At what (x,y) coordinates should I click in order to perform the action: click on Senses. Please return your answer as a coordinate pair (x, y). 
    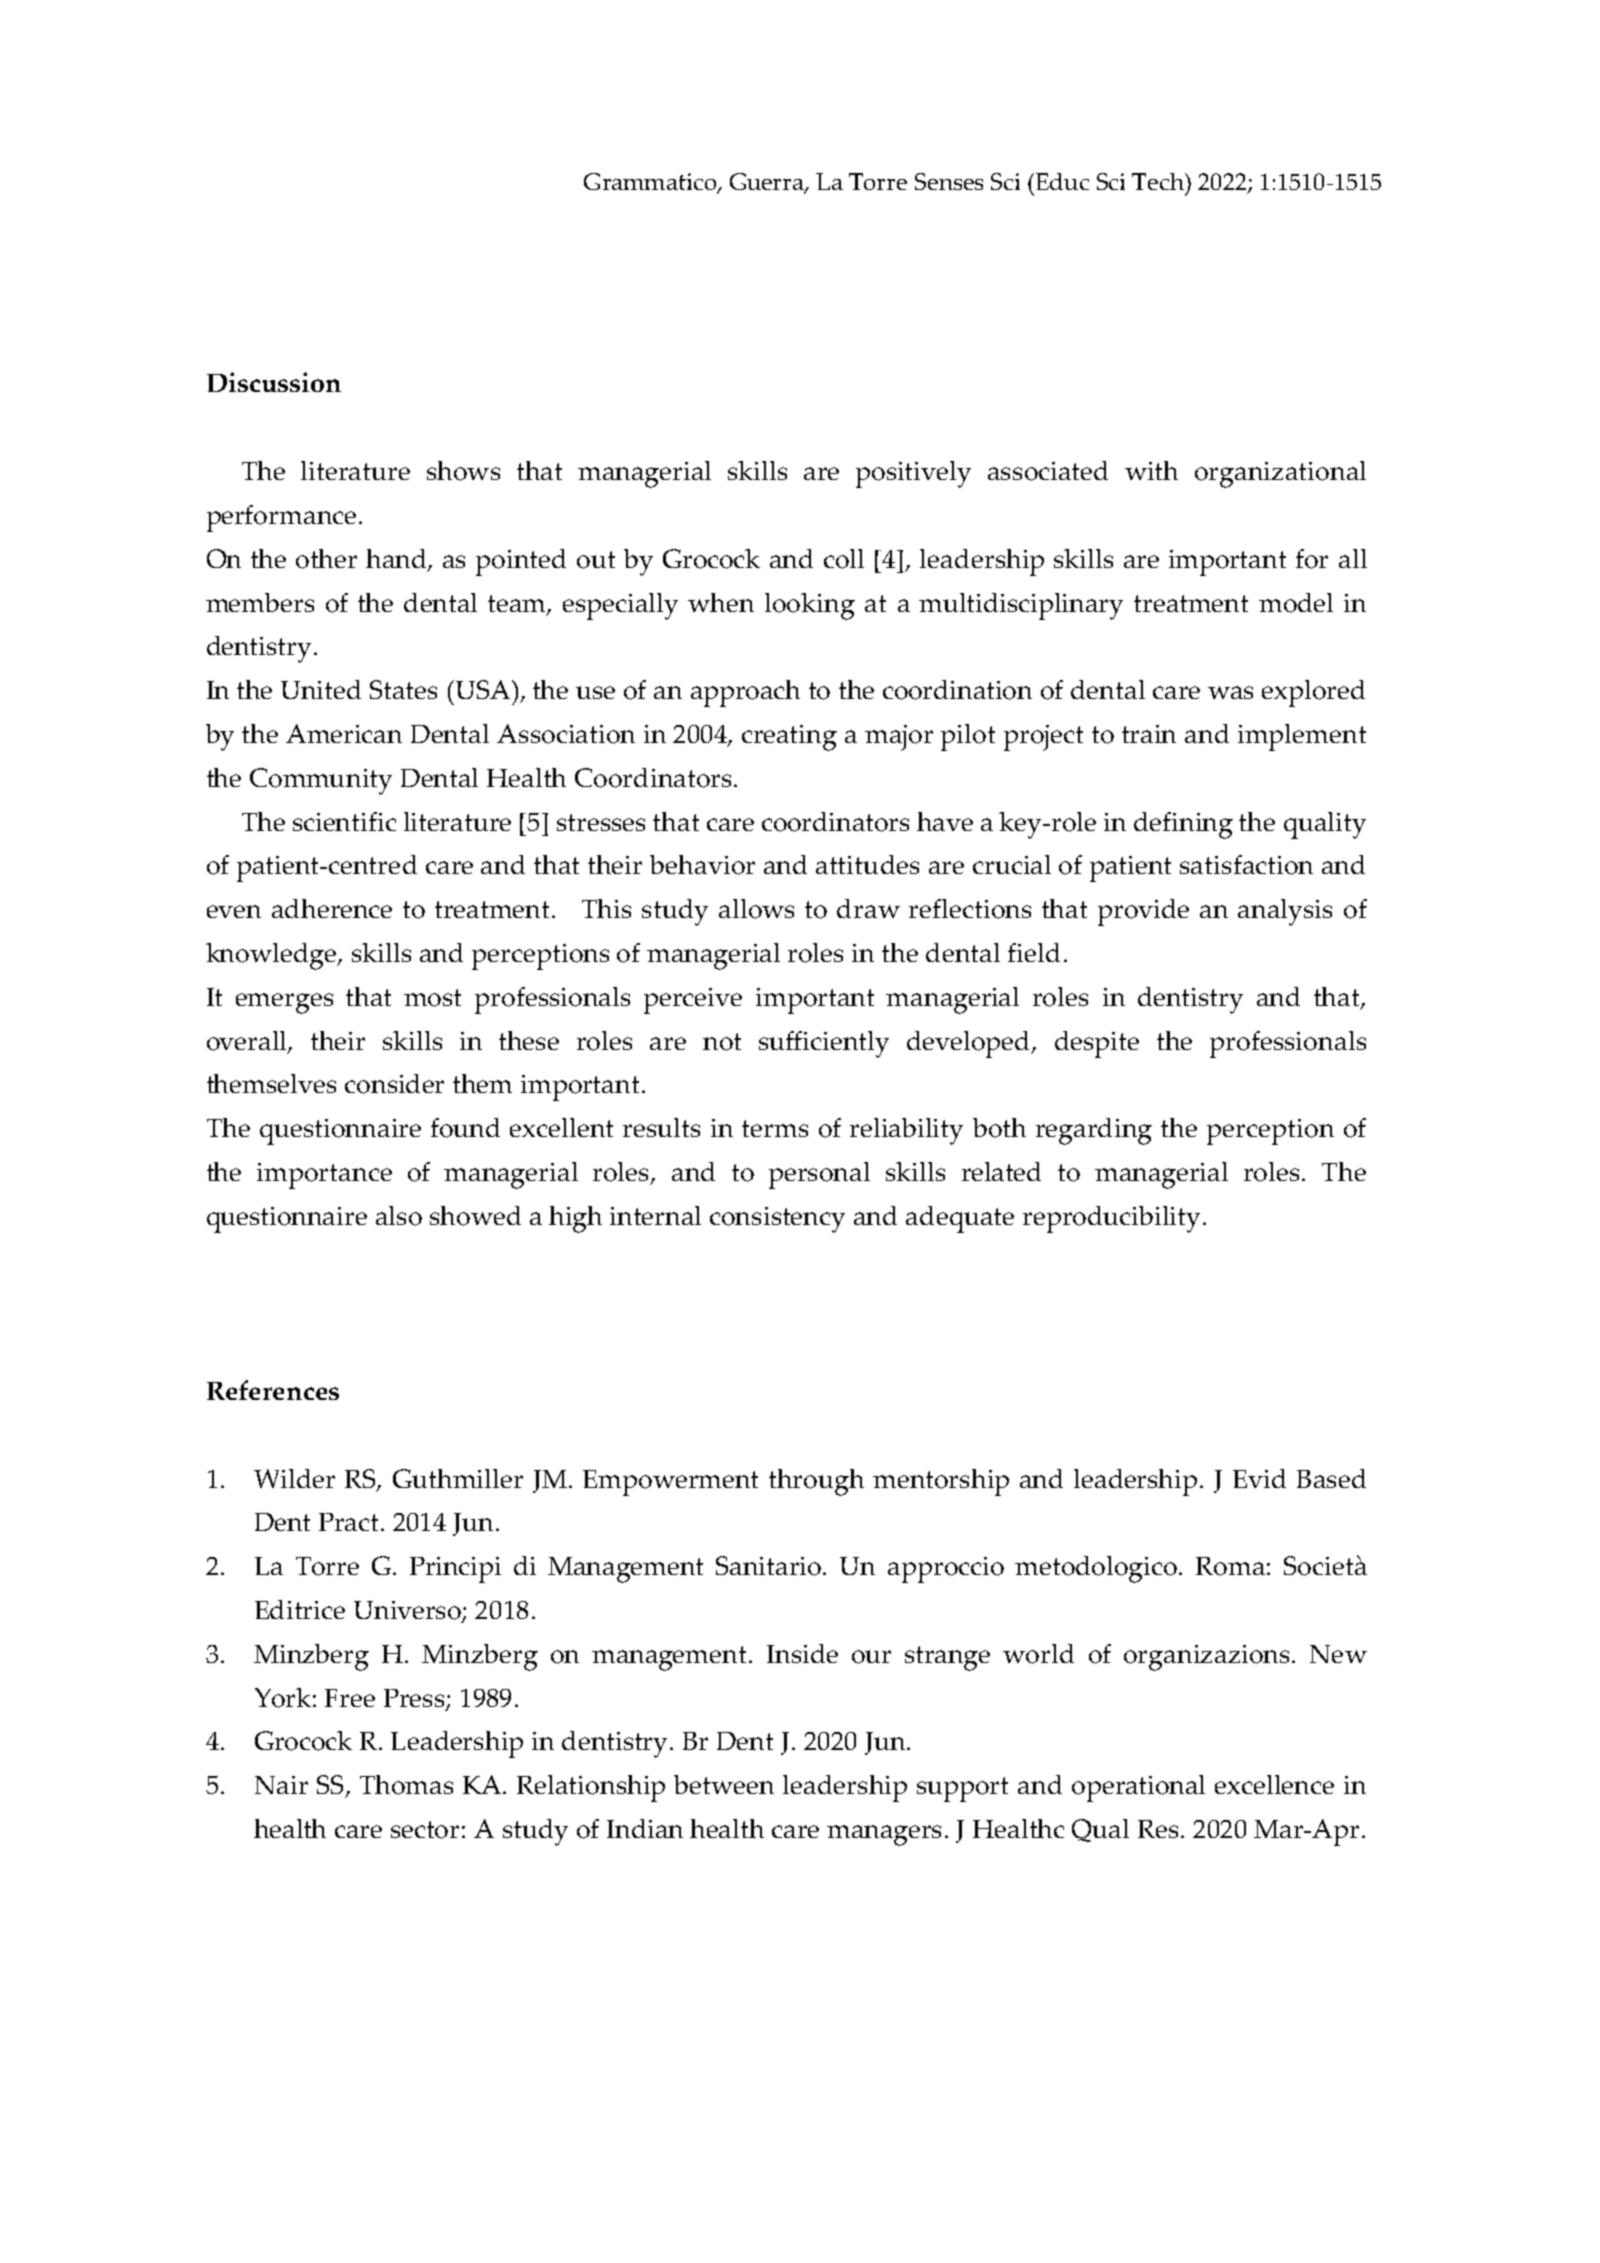
    Looking at the image, I should click on (949, 181).
